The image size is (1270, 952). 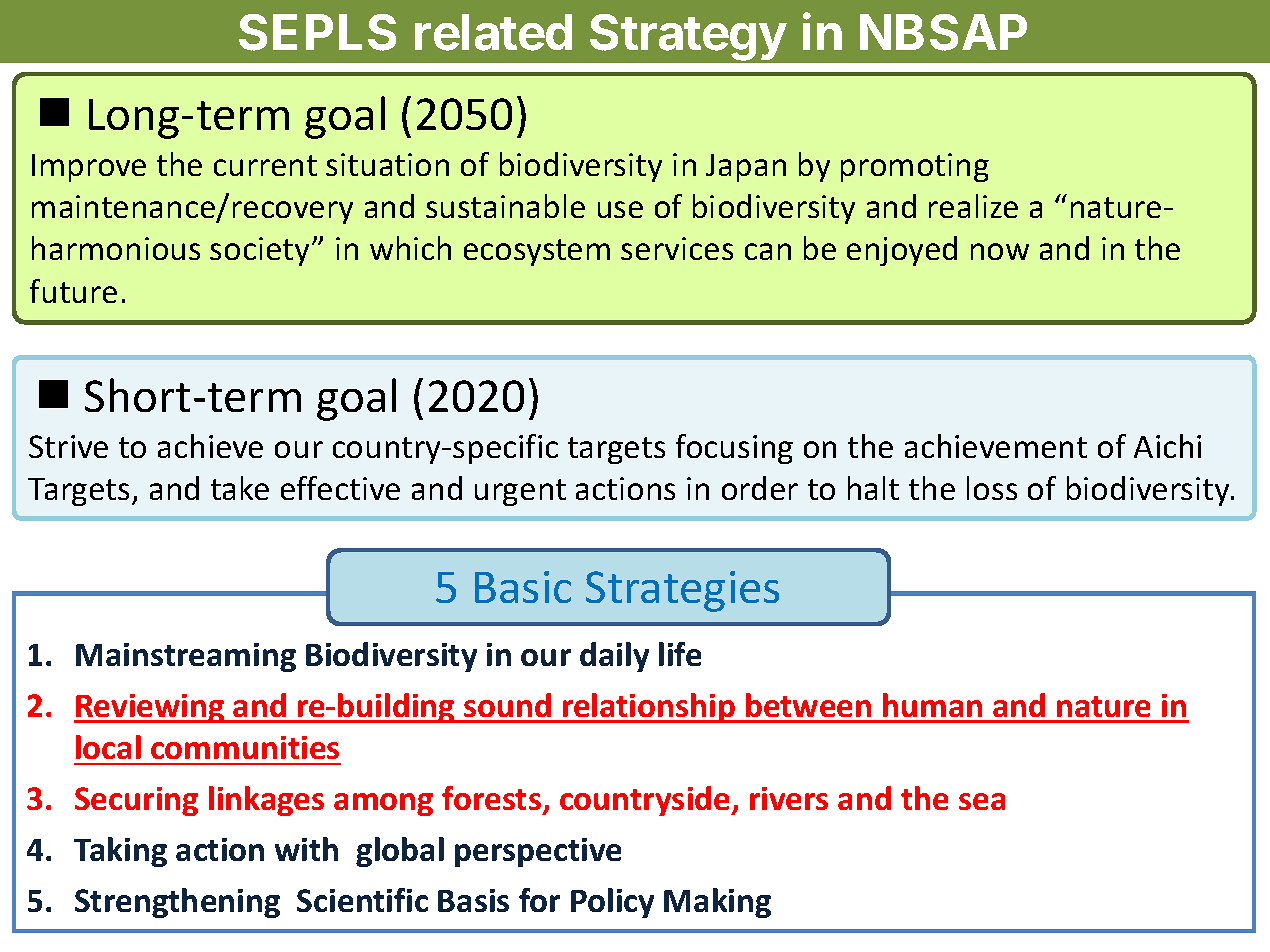 I want to click on realize, so click(x=973, y=206).
